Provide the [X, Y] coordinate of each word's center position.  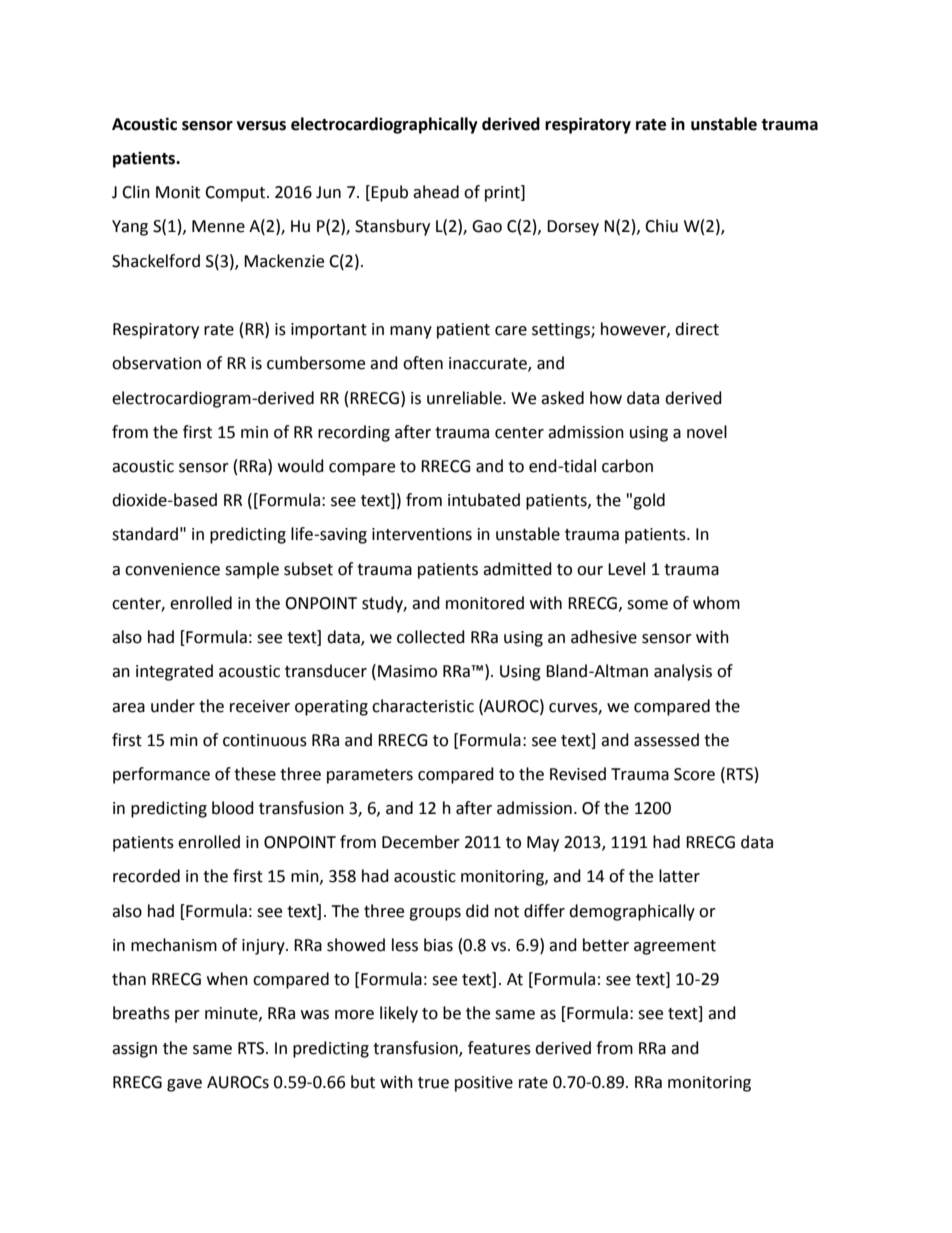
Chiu [661, 226]
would [301, 466]
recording [354, 433]
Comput [235, 194]
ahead [436, 192]
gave [184, 1085]
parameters [370, 776]
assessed [666, 740]
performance [161, 775]
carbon [627, 466]
